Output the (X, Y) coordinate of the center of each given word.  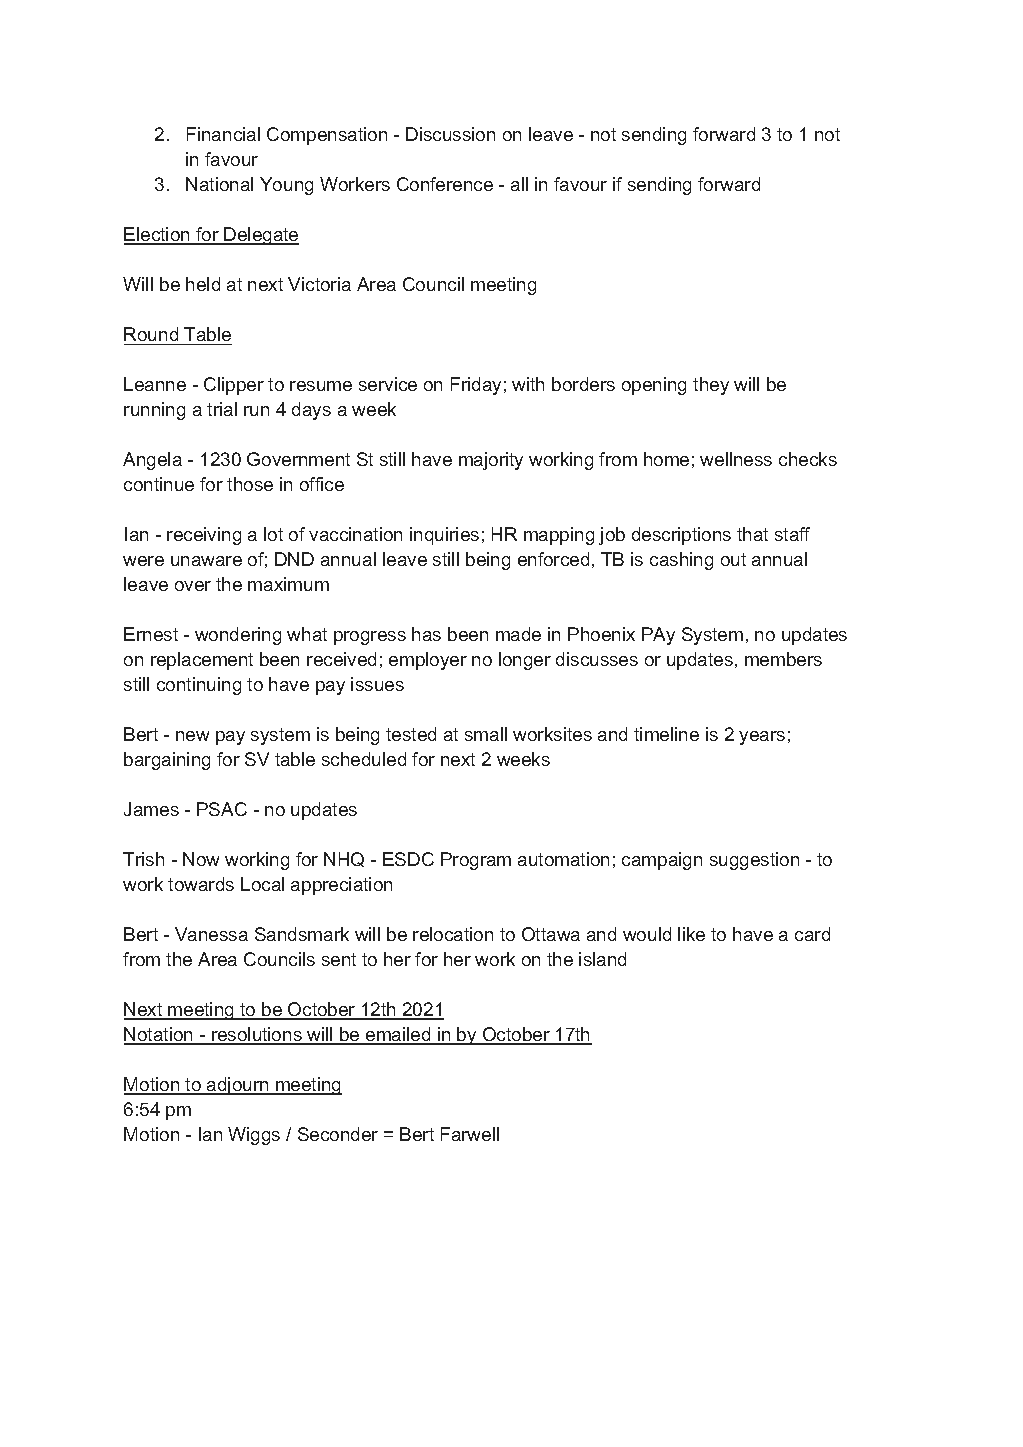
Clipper (234, 386)
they (711, 386)
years (762, 738)
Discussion (450, 134)
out (733, 559)
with (528, 384)
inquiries (444, 536)
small (486, 734)
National (219, 184)
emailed (398, 1035)
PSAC (222, 809)
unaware (206, 561)
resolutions (257, 1035)
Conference (445, 184)
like (691, 934)
